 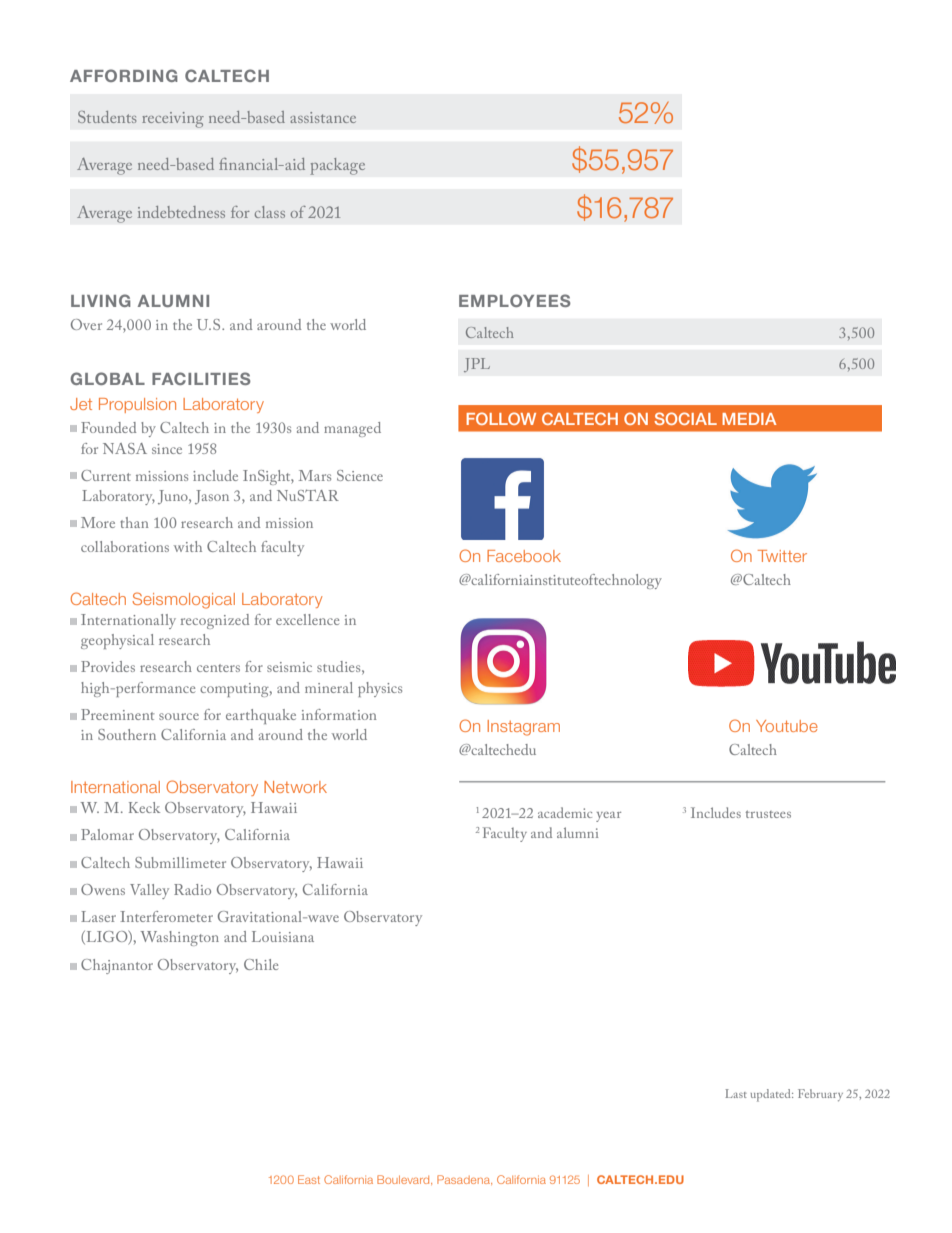 What do you see at coordinates (180, 938) in the screenshot?
I see `Washington` at bounding box center [180, 938].
